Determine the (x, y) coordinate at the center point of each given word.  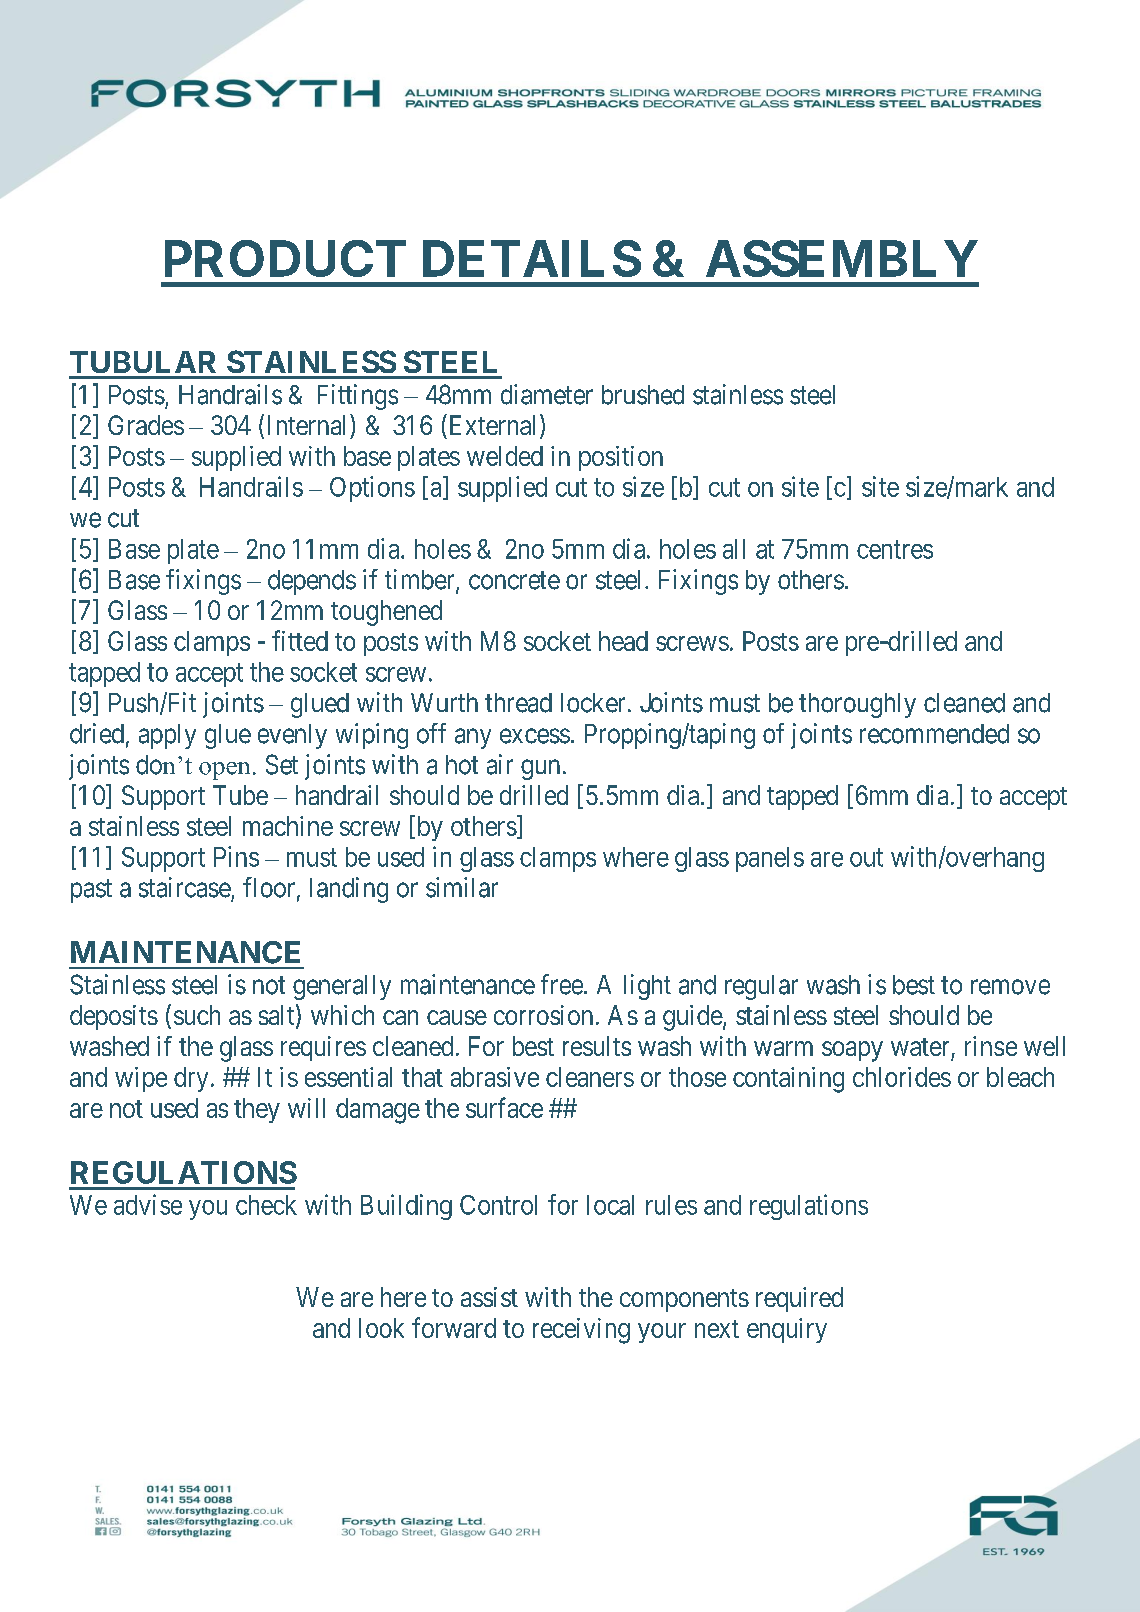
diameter (547, 394)
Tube (240, 795)
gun (540, 769)
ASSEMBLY (842, 258)
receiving (581, 1331)
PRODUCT (285, 258)
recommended (934, 734)
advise (148, 1204)
